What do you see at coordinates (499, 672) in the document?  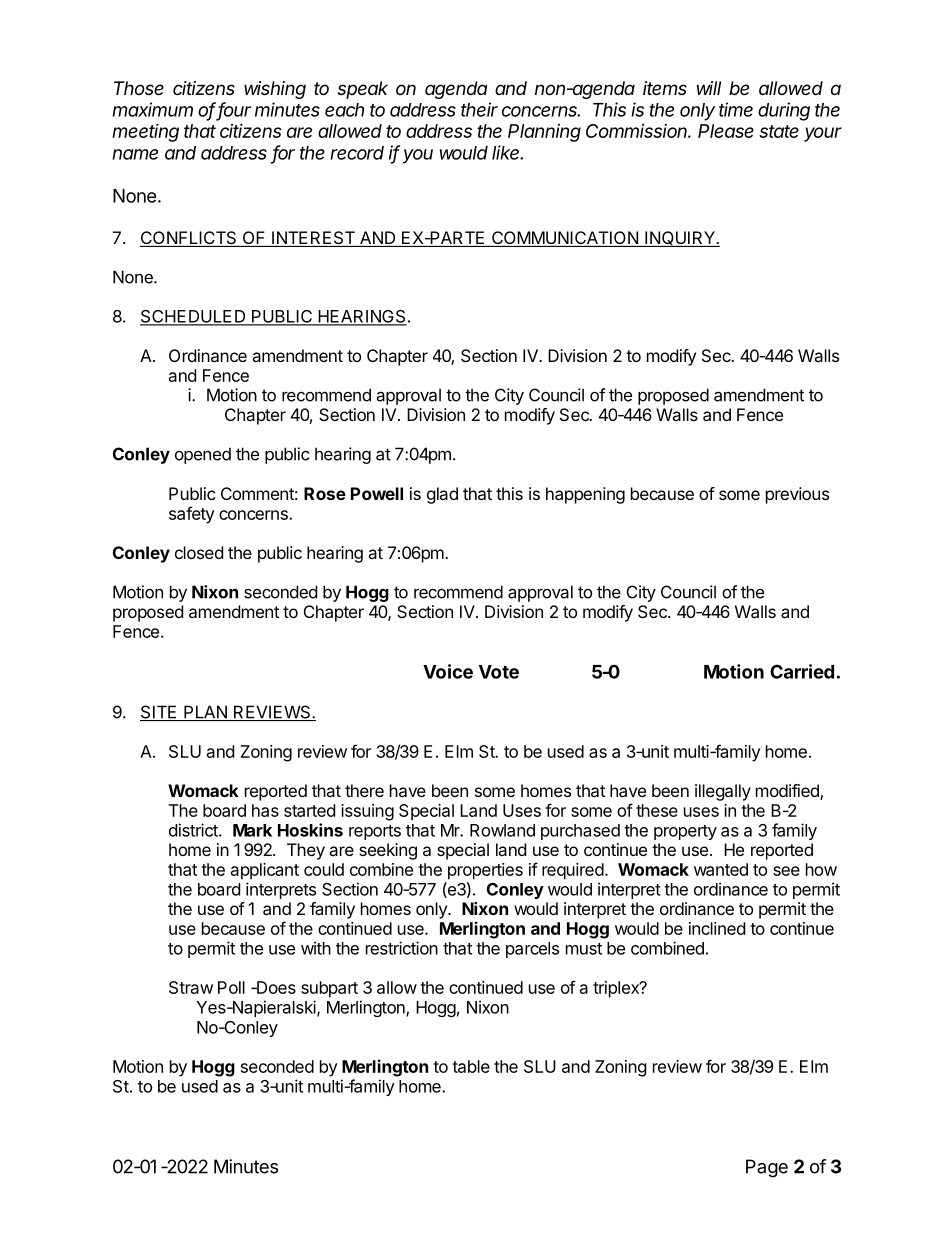 I see `Vote` at bounding box center [499, 672].
